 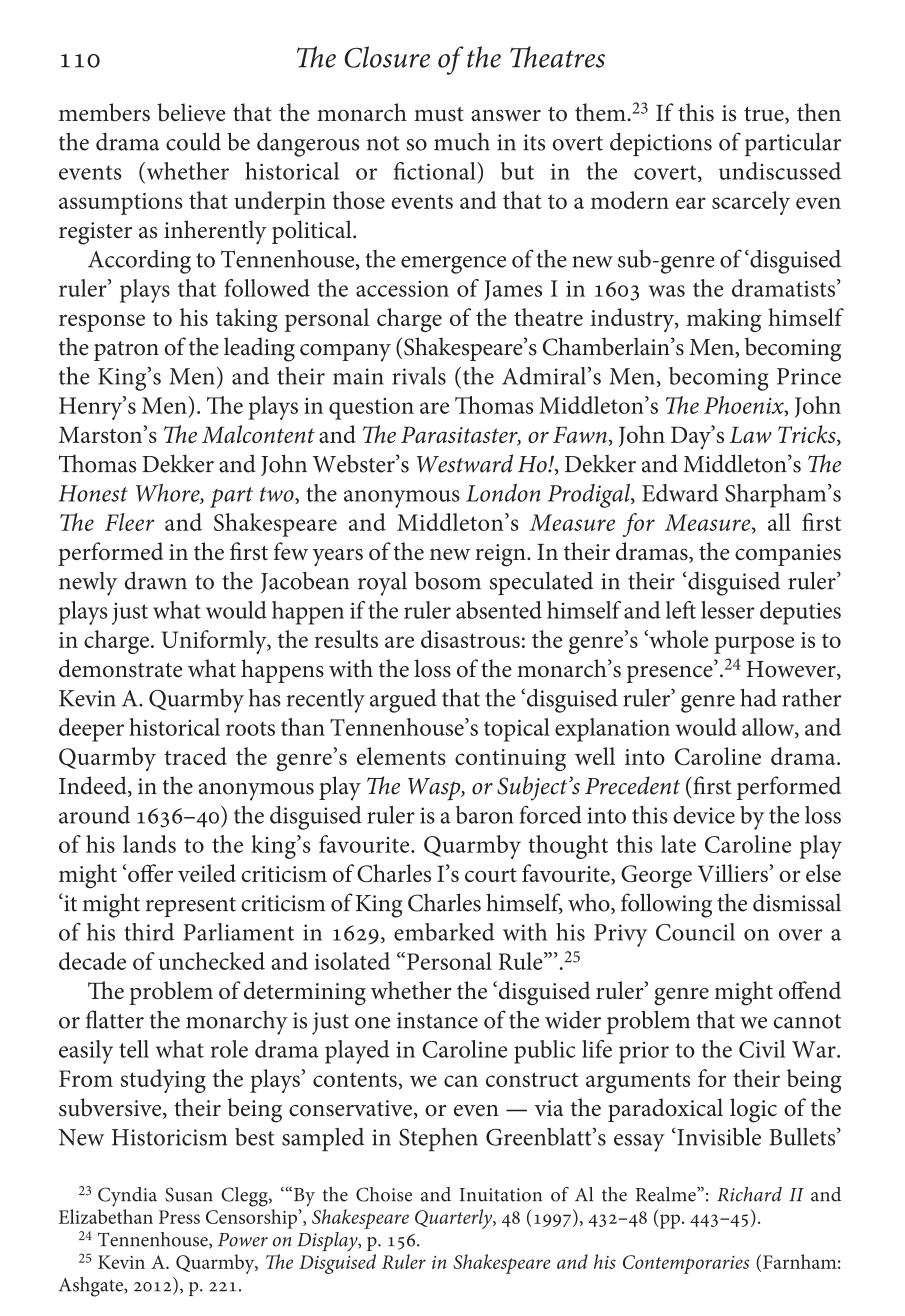 What do you see at coordinates (686, 1264) in the image?
I see `Contemporaries` at bounding box center [686, 1264].
